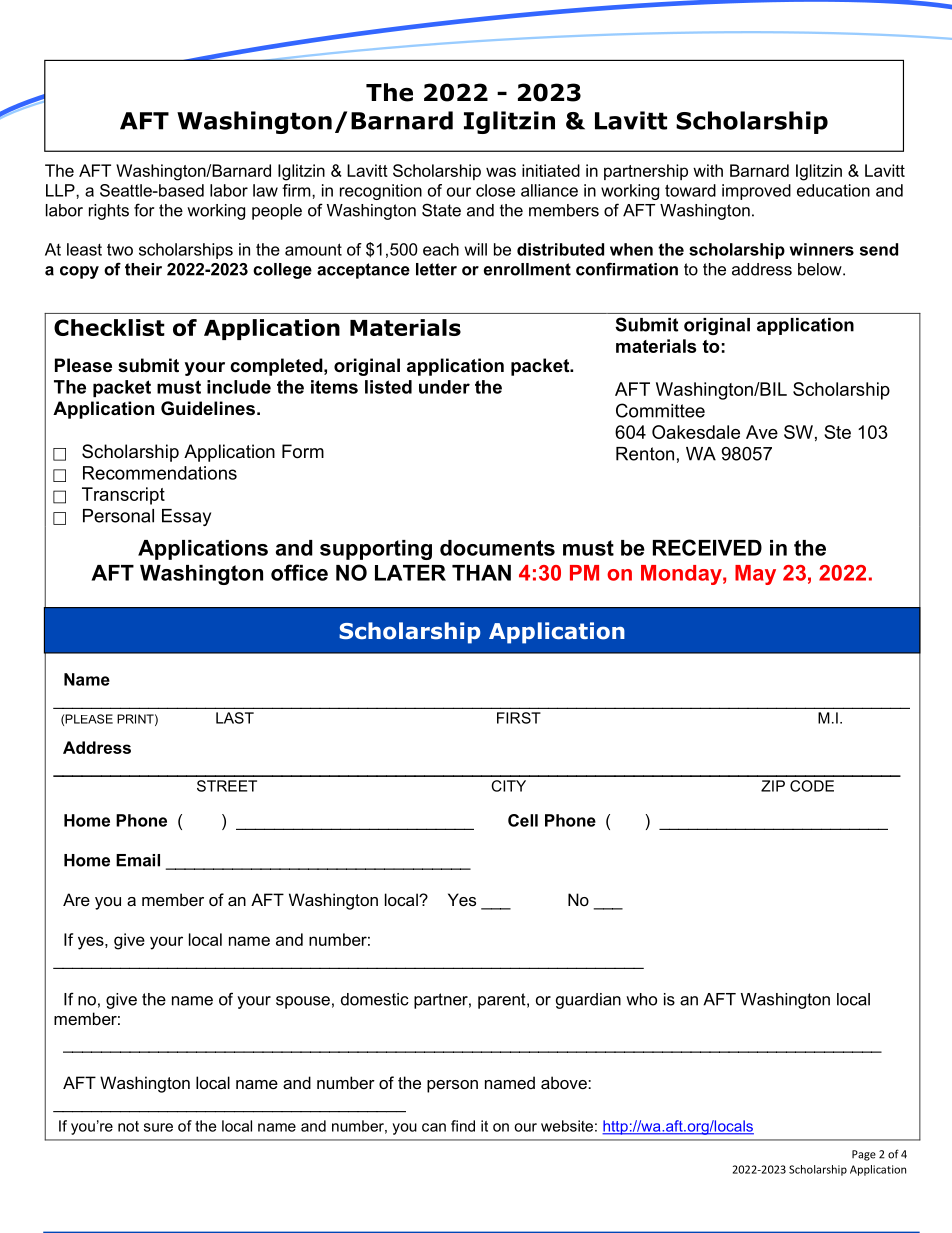 The width and height of the image is (952, 1233). I want to click on improved, so click(756, 192).
